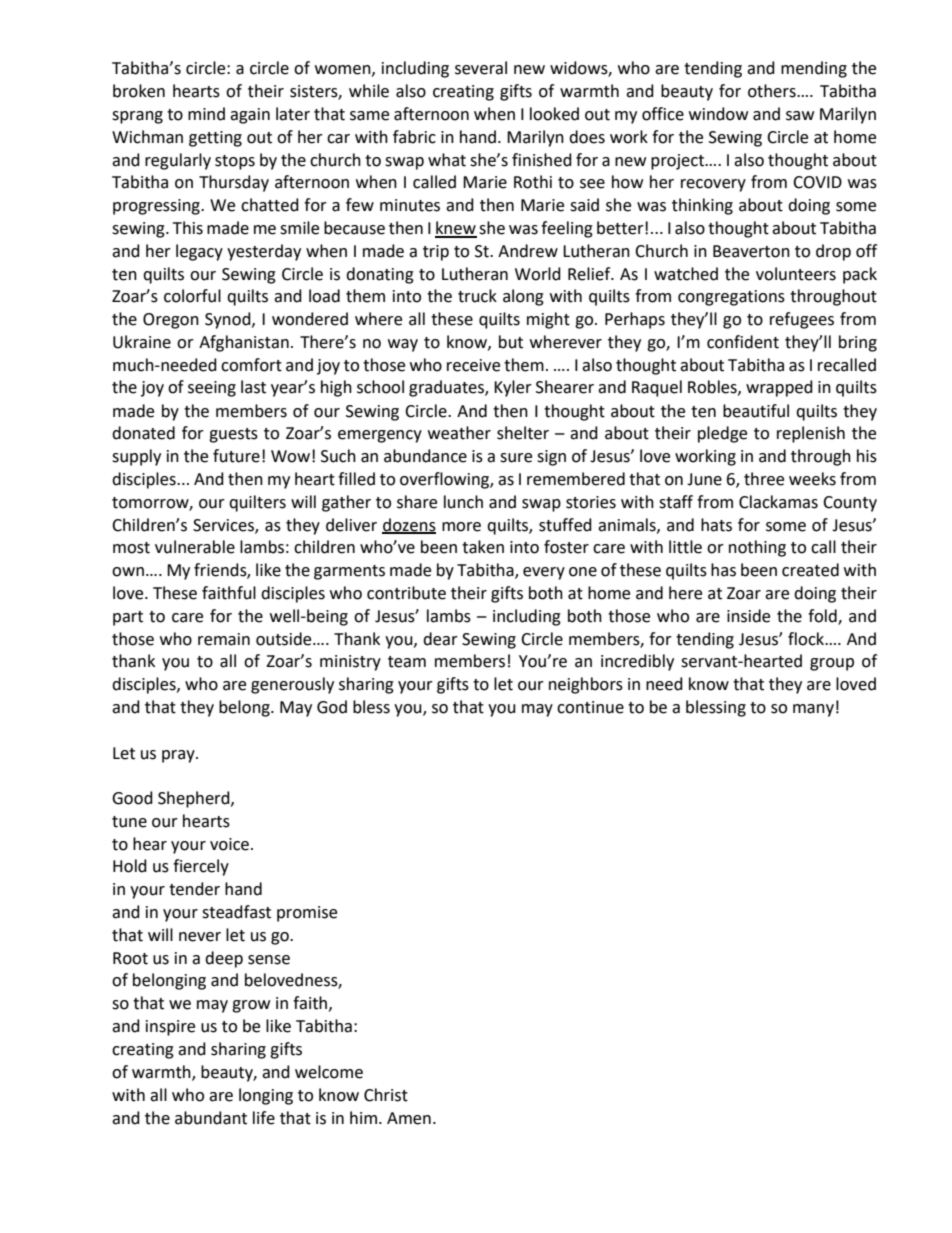 The height and width of the image is (1233, 952). I want to click on many, so click(813, 710).
